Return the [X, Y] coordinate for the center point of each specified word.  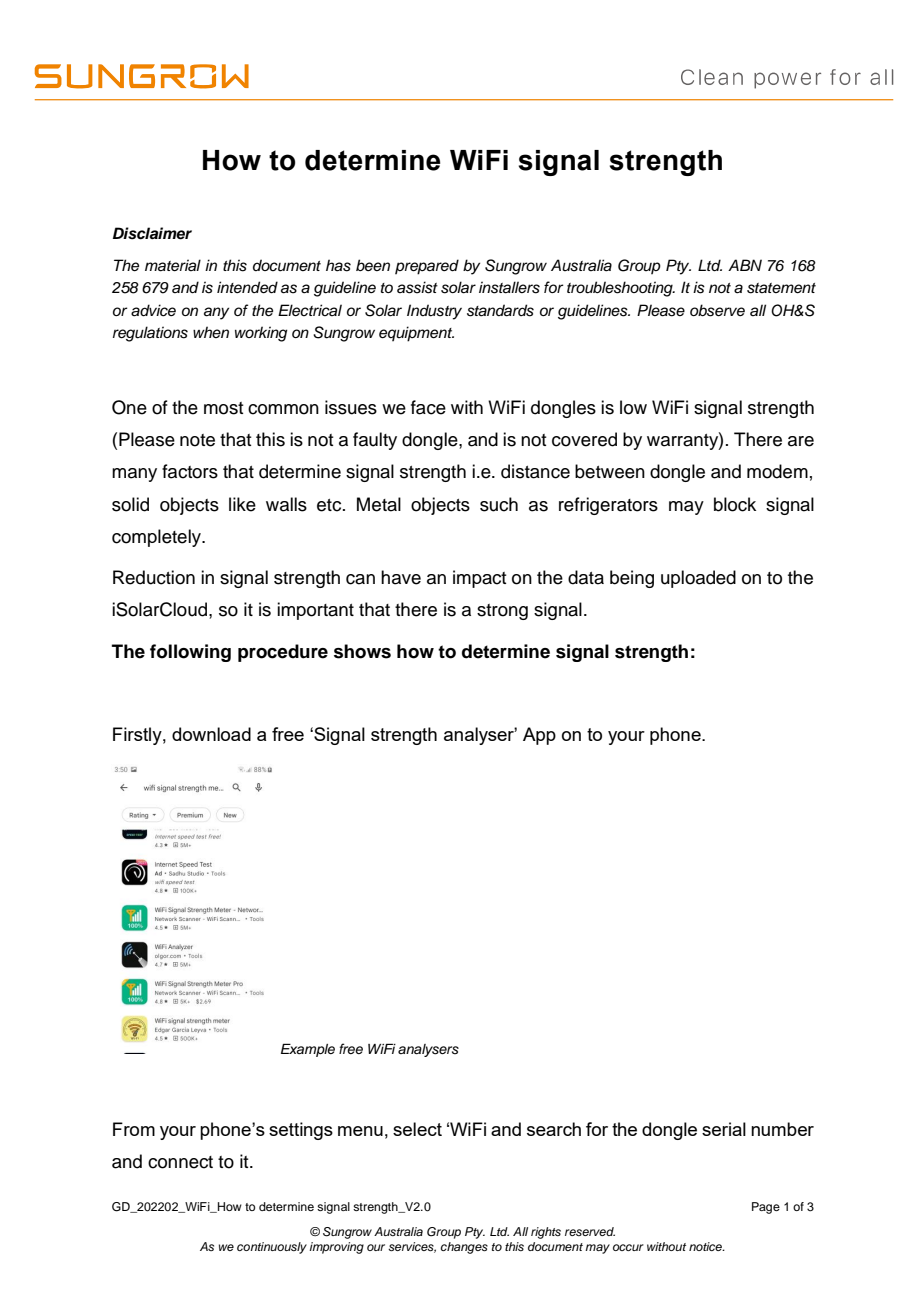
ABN [745, 265]
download [211, 734]
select [417, 1129]
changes [464, 1248]
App [539, 736]
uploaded [698, 579]
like [242, 504]
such [499, 504]
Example [308, 1050]
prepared [427, 267]
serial [724, 1129]
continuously [272, 1248]
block [735, 504]
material [173, 265]
